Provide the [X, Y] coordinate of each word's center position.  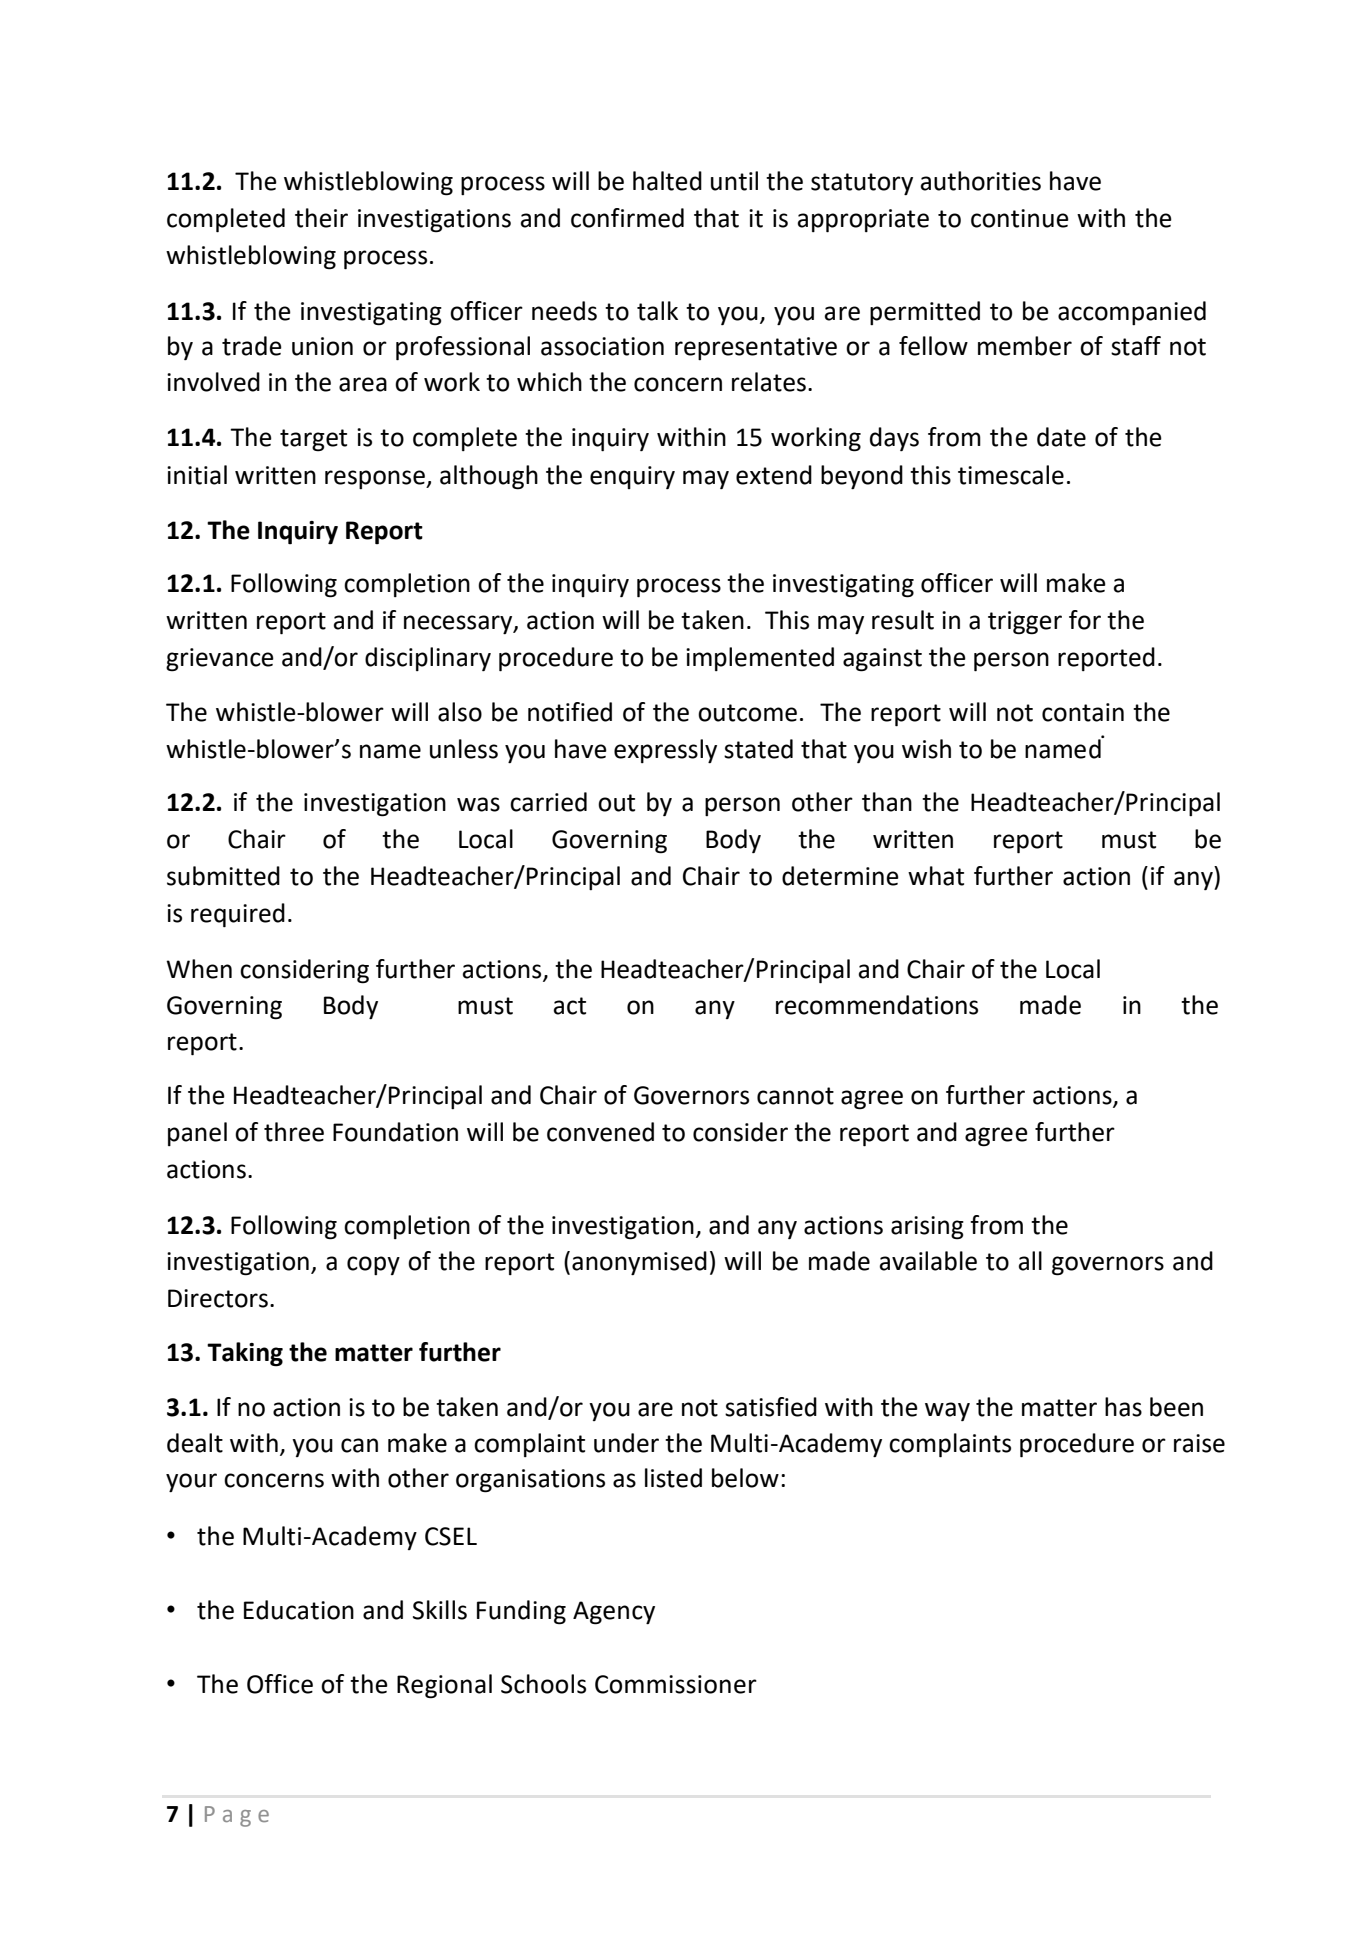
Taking [245, 1354]
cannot [795, 1096]
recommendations [877, 1005]
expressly [665, 751]
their [321, 218]
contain [1083, 712]
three [294, 1132]
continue [1020, 218]
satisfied [771, 1407]
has [1123, 1407]
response [376, 479]
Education [299, 1610]
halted [667, 181]
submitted [223, 876]
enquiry [632, 477]
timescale [1011, 475]
